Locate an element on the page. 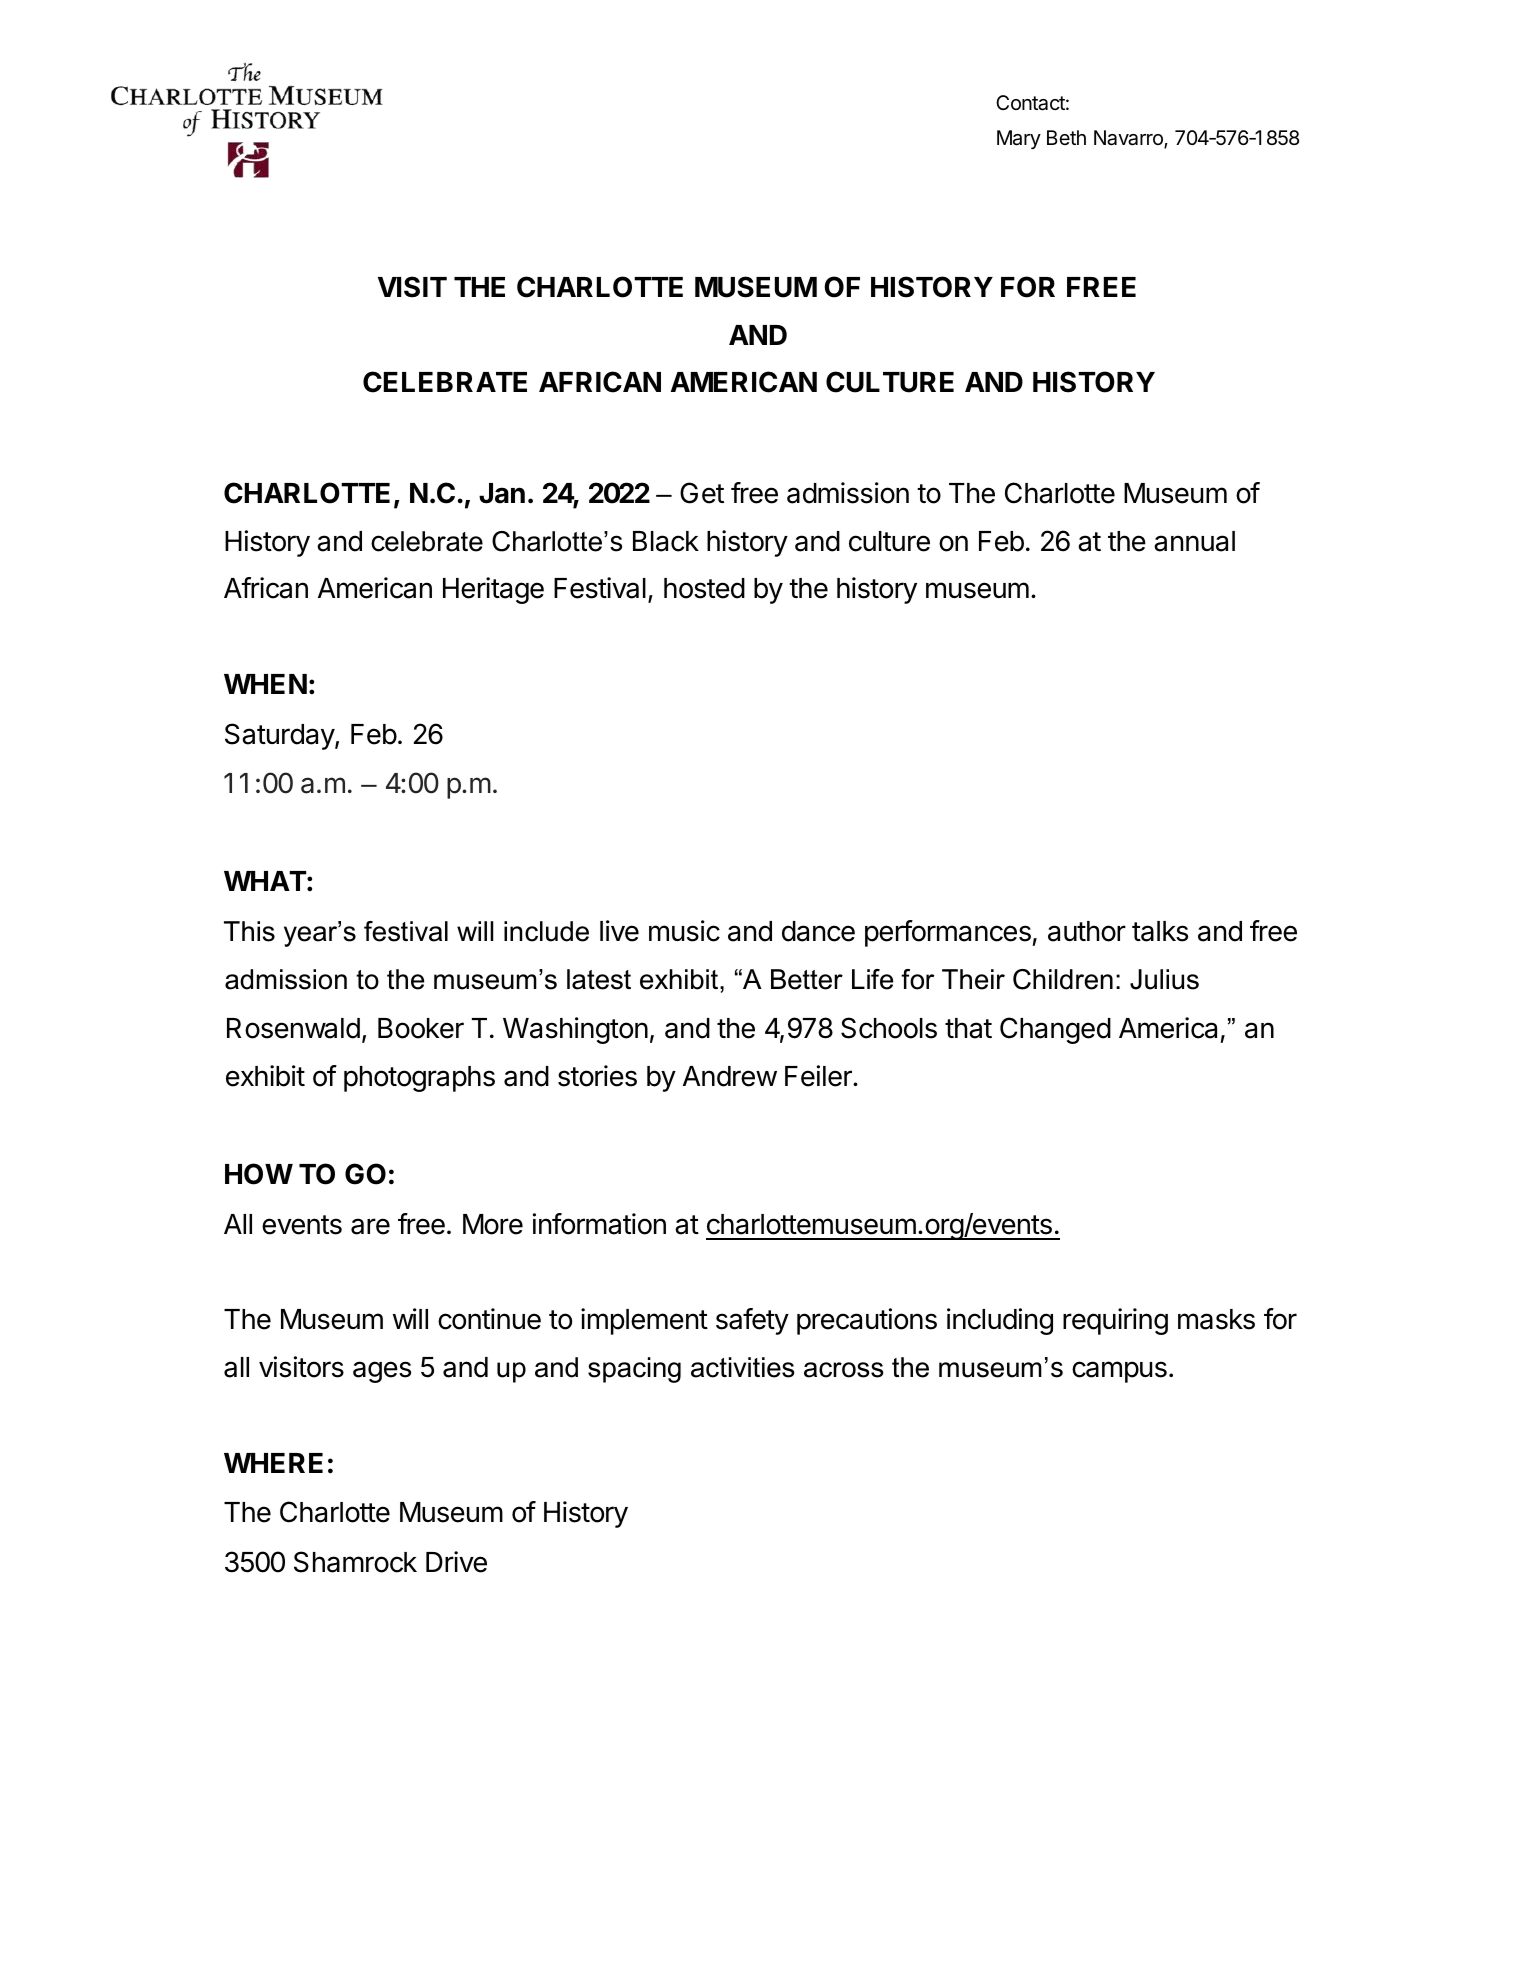  hosted is located at coordinates (704, 588).
